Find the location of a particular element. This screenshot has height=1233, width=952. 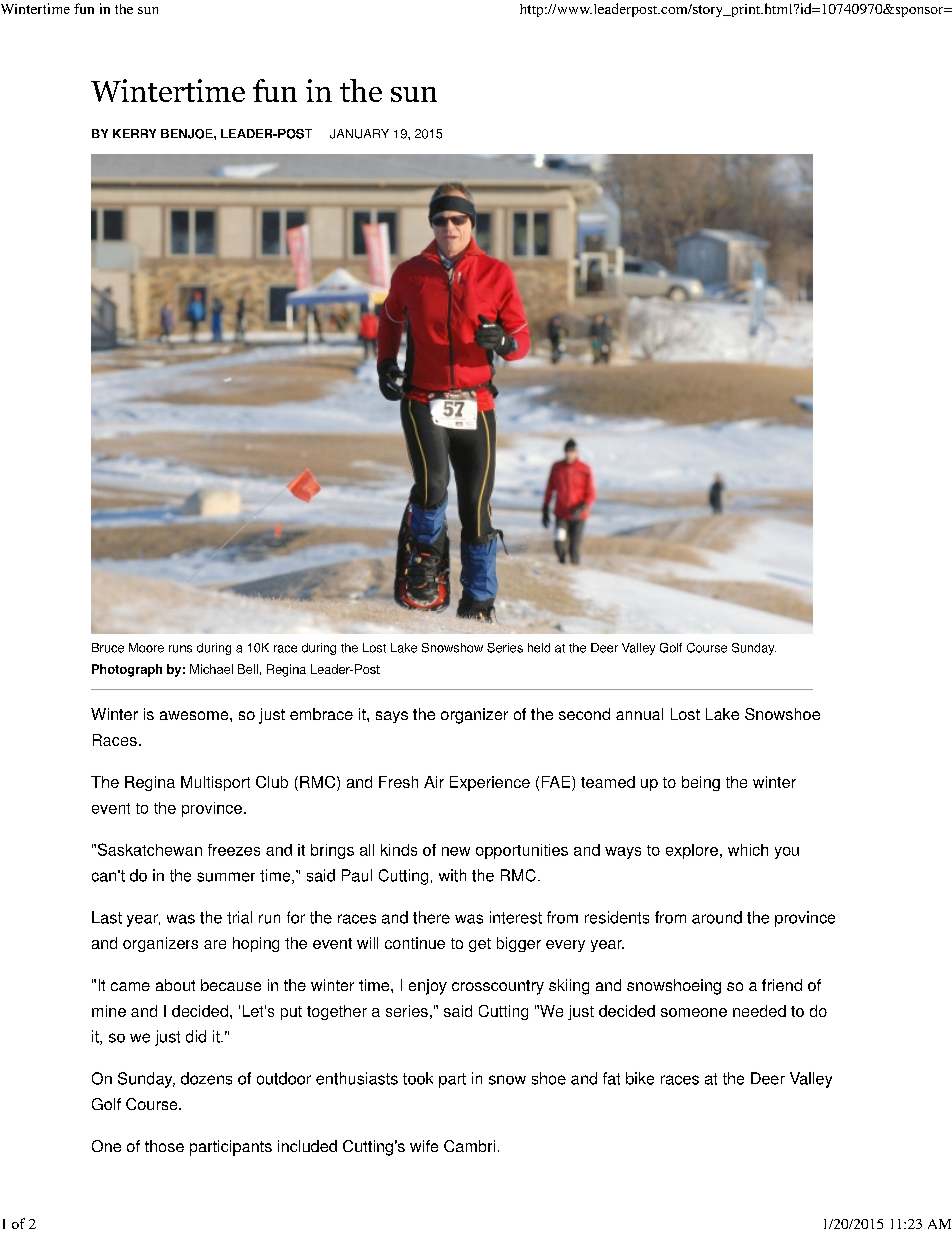

runs is located at coordinates (180, 649).
